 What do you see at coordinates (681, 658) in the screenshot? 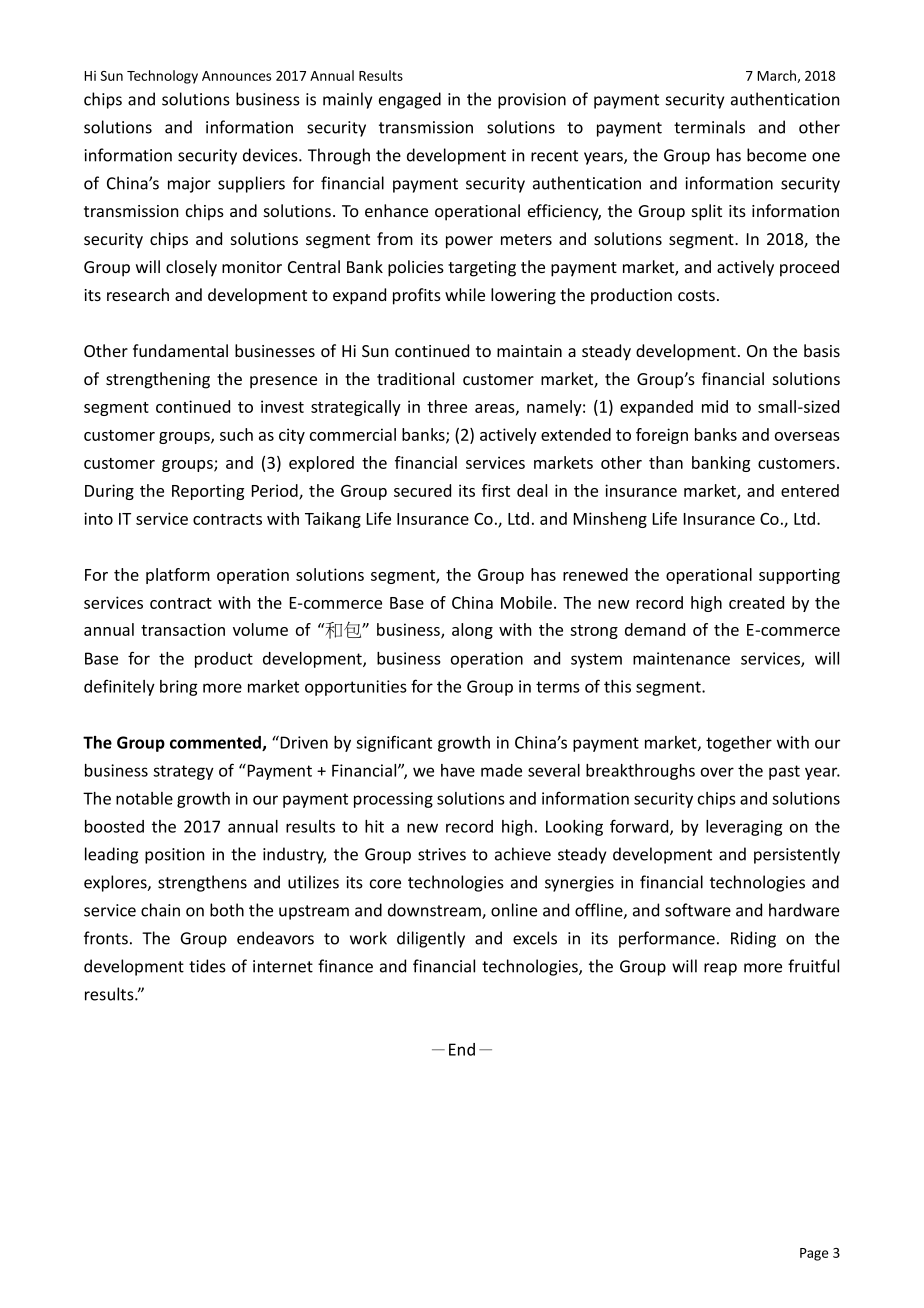
I see `maintenance` at bounding box center [681, 658].
